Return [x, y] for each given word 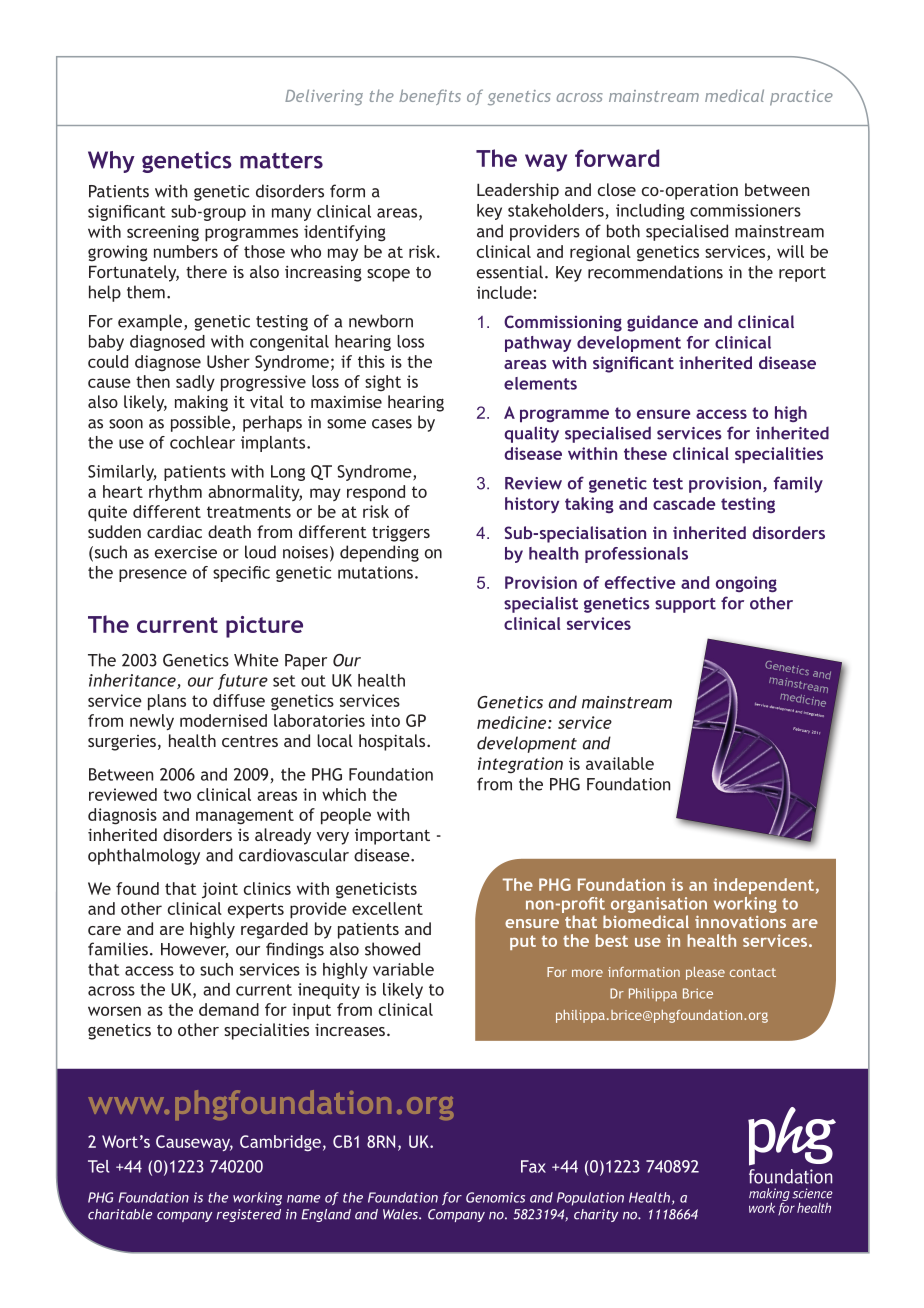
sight [383, 383]
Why [111, 162]
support [685, 605]
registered [248, 1215]
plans [167, 702]
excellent [387, 908]
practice [801, 98]
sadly [195, 383]
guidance [662, 323]
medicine [513, 722]
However [195, 950]
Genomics [495, 1197]
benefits [430, 97]
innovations [740, 922]
